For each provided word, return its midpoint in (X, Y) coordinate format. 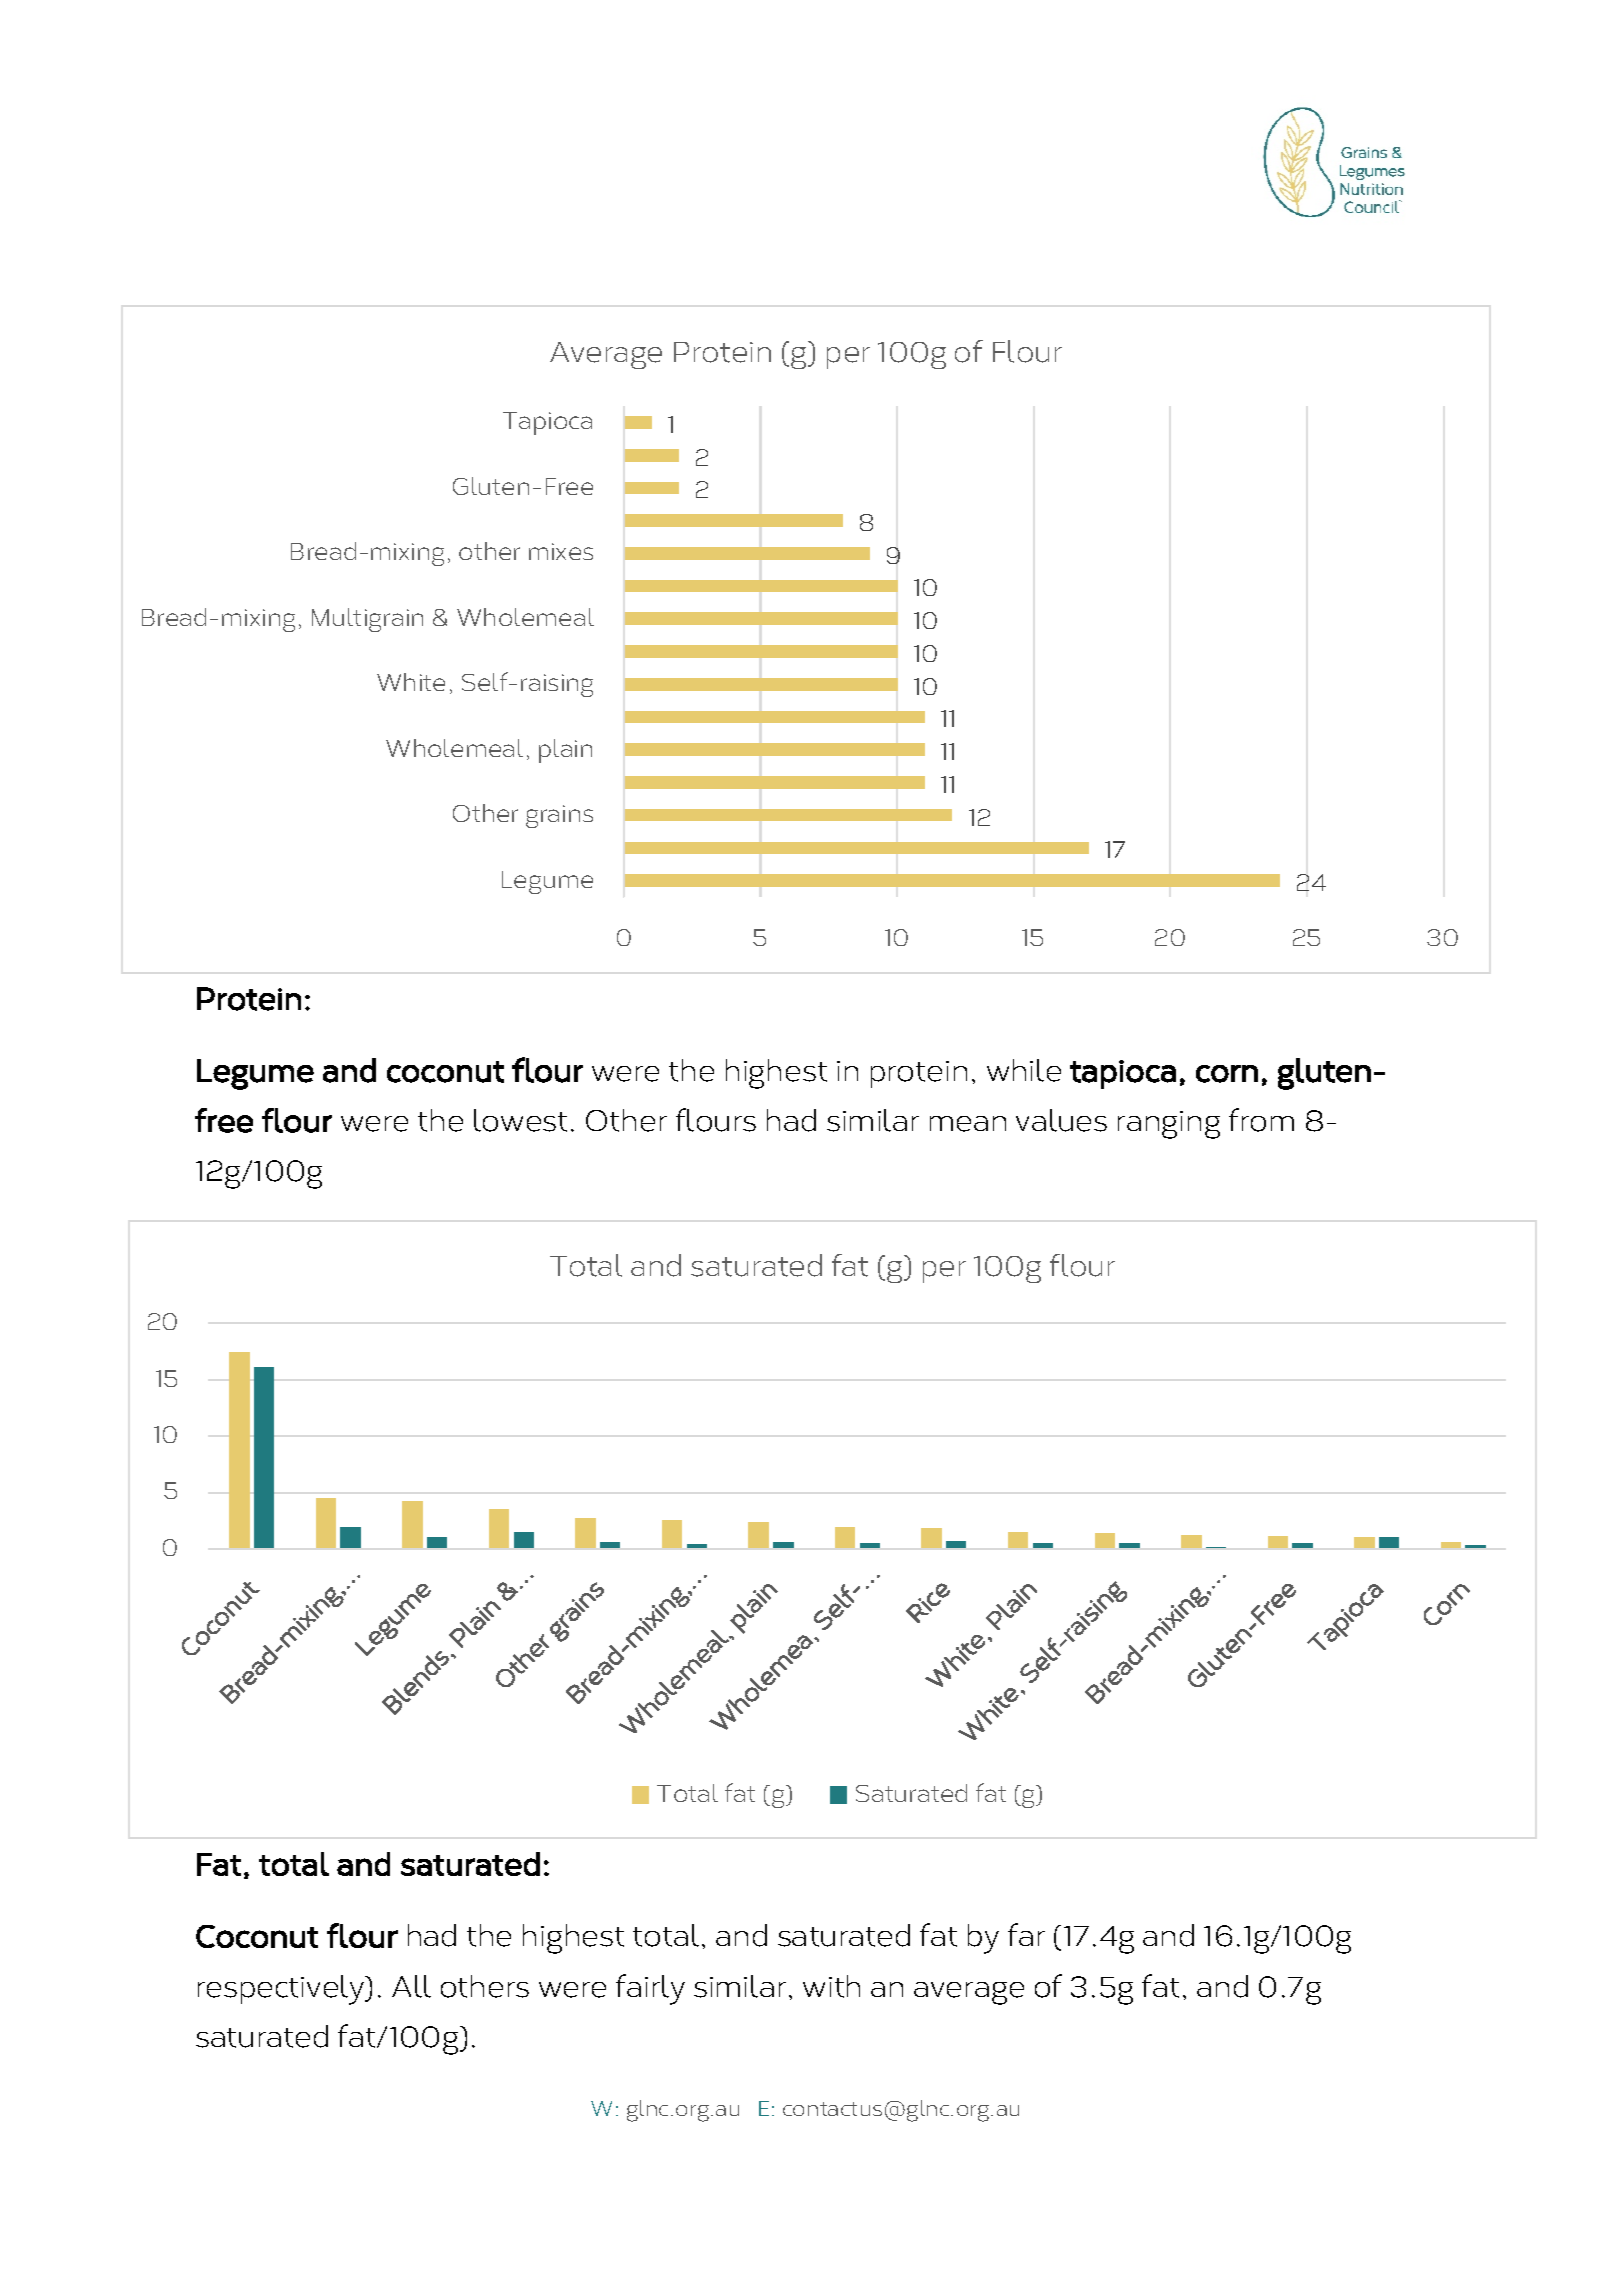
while (1024, 1070)
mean (968, 1124)
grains (559, 816)
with (831, 1986)
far (1026, 1934)
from (1261, 1120)
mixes (561, 551)
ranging (1169, 1125)
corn (1227, 1074)
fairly (650, 1989)
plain (565, 751)
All (411, 1986)
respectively (282, 1990)
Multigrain (367, 620)
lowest (520, 1120)
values (1061, 1120)
